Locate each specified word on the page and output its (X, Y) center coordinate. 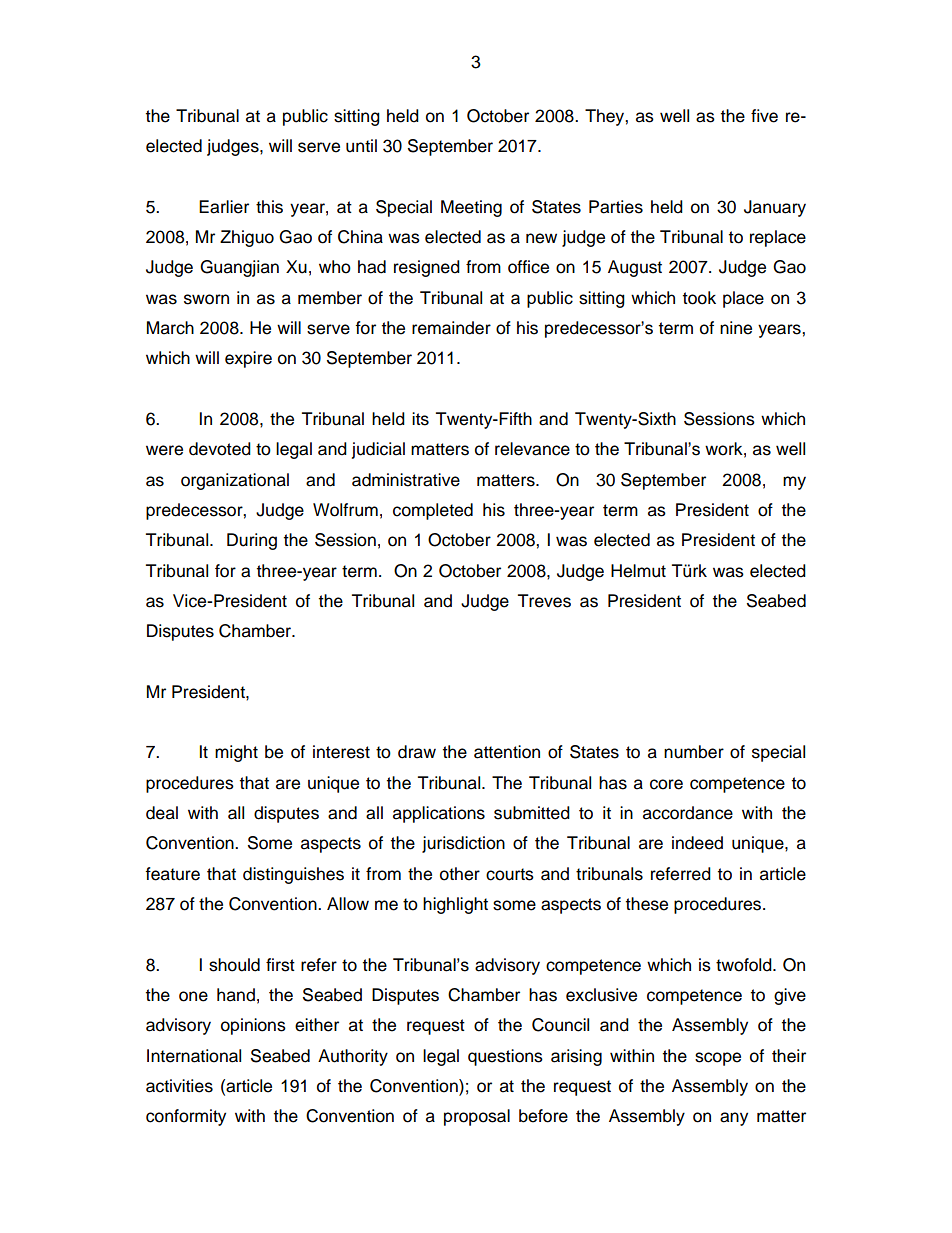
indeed (697, 843)
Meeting (471, 208)
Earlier (224, 207)
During (252, 541)
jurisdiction (463, 844)
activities (179, 1086)
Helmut (638, 571)
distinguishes (293, 875)
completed (433, 511)
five (764, 116)
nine (736, 328)
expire (248, 359)
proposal (477, 1117)
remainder (451, 328)
